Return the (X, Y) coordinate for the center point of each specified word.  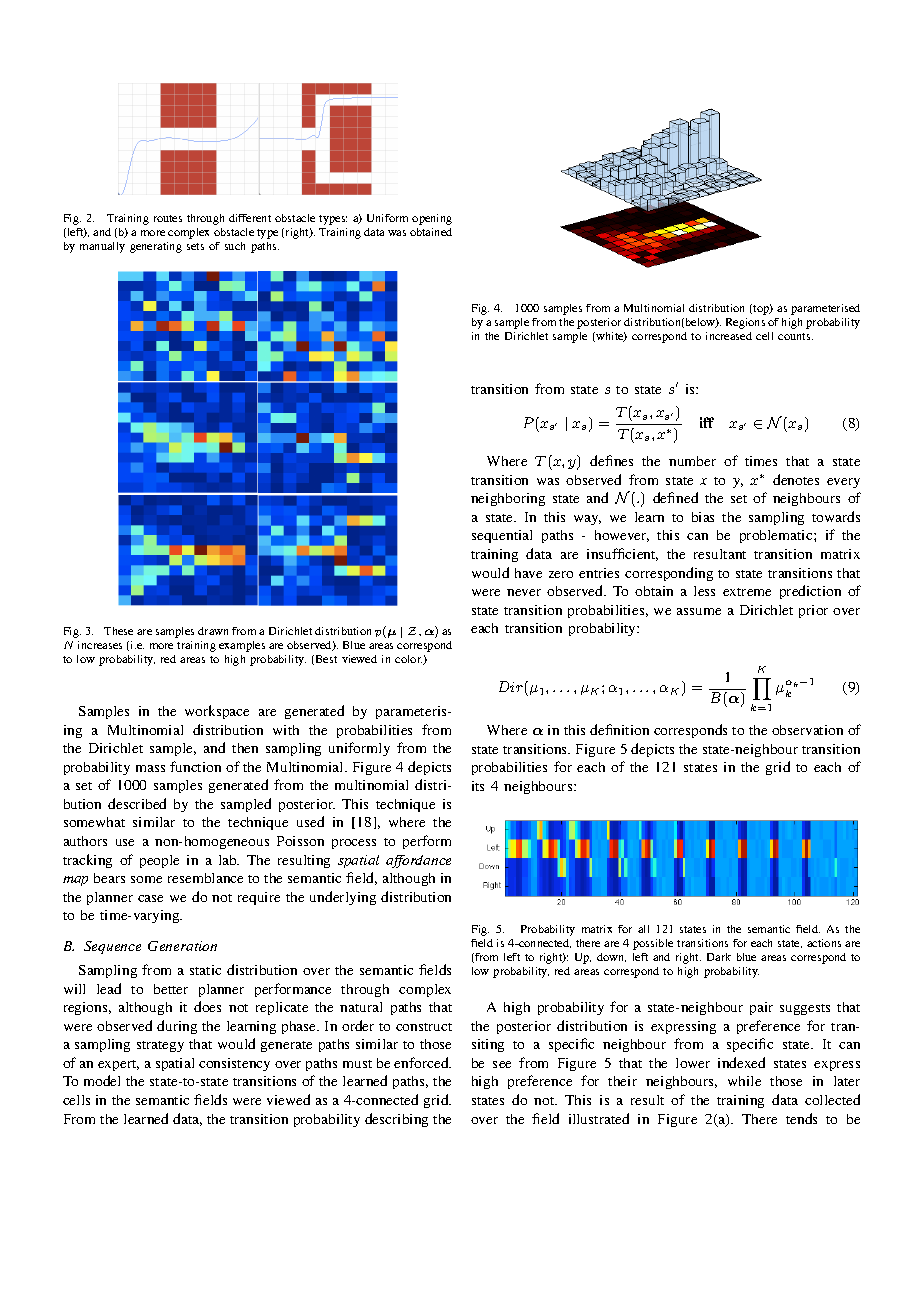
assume (699, 611)
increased (729, 336)
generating (156, 247)
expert (118, 1065)
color (409, 660)
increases (100, 645)
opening (432, 219)
